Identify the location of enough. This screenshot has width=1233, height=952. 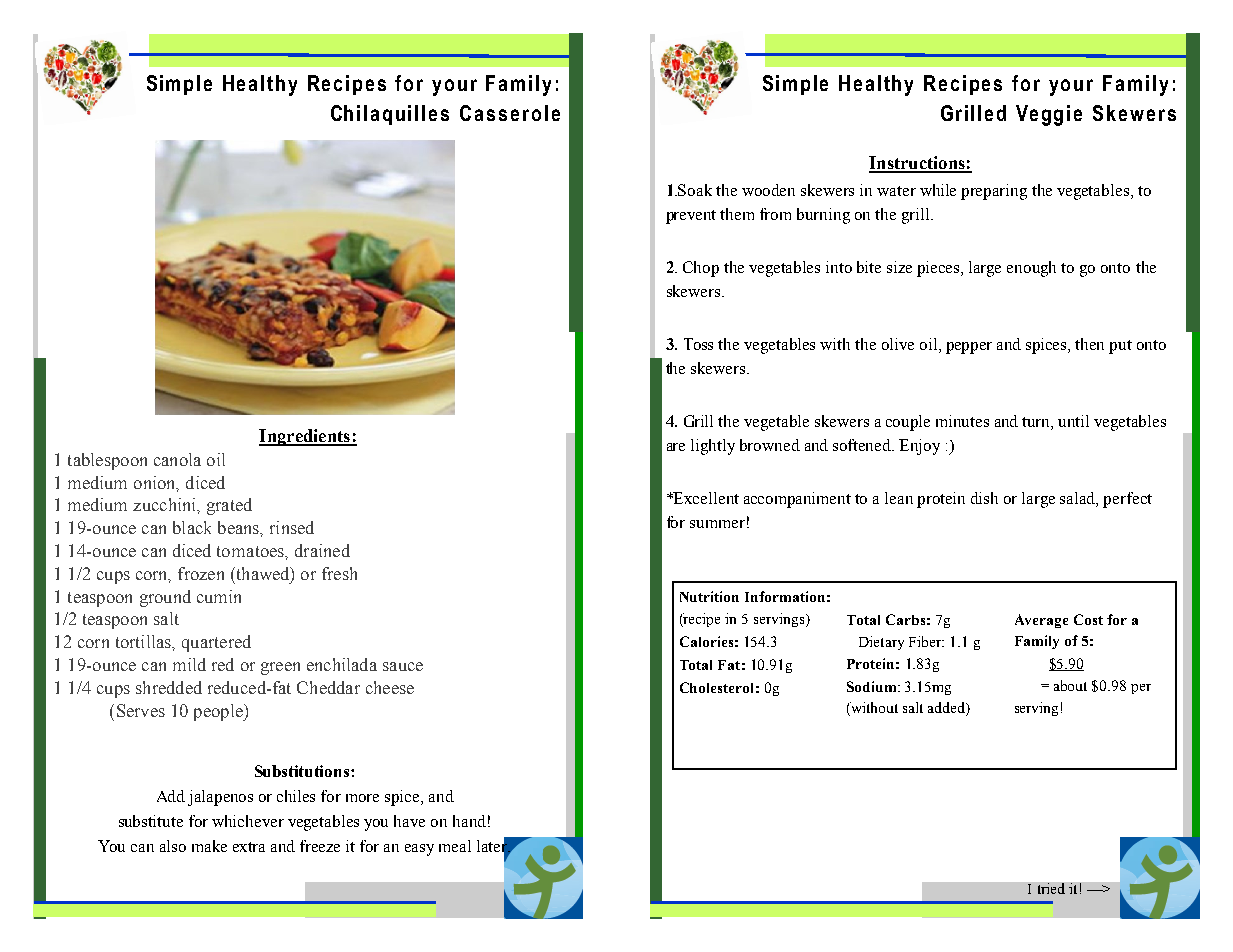
(1031, 269).
